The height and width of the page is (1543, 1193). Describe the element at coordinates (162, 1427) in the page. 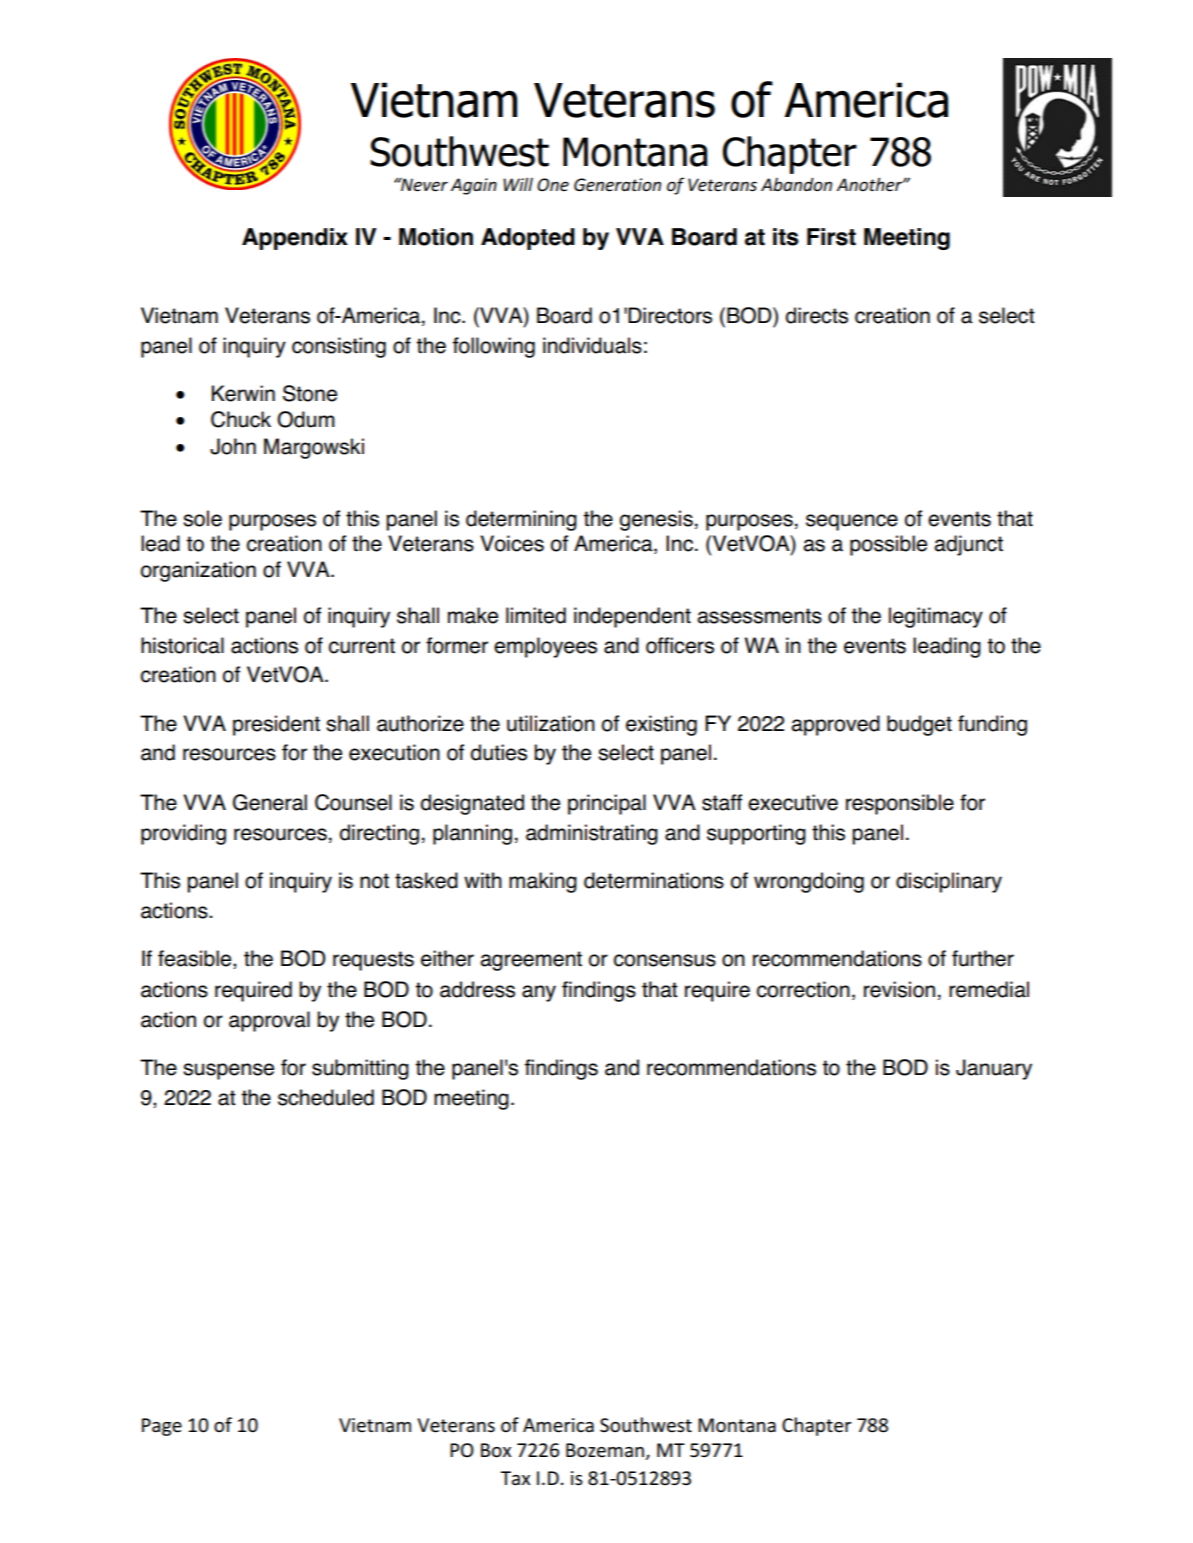

I see `Page` at that location.
